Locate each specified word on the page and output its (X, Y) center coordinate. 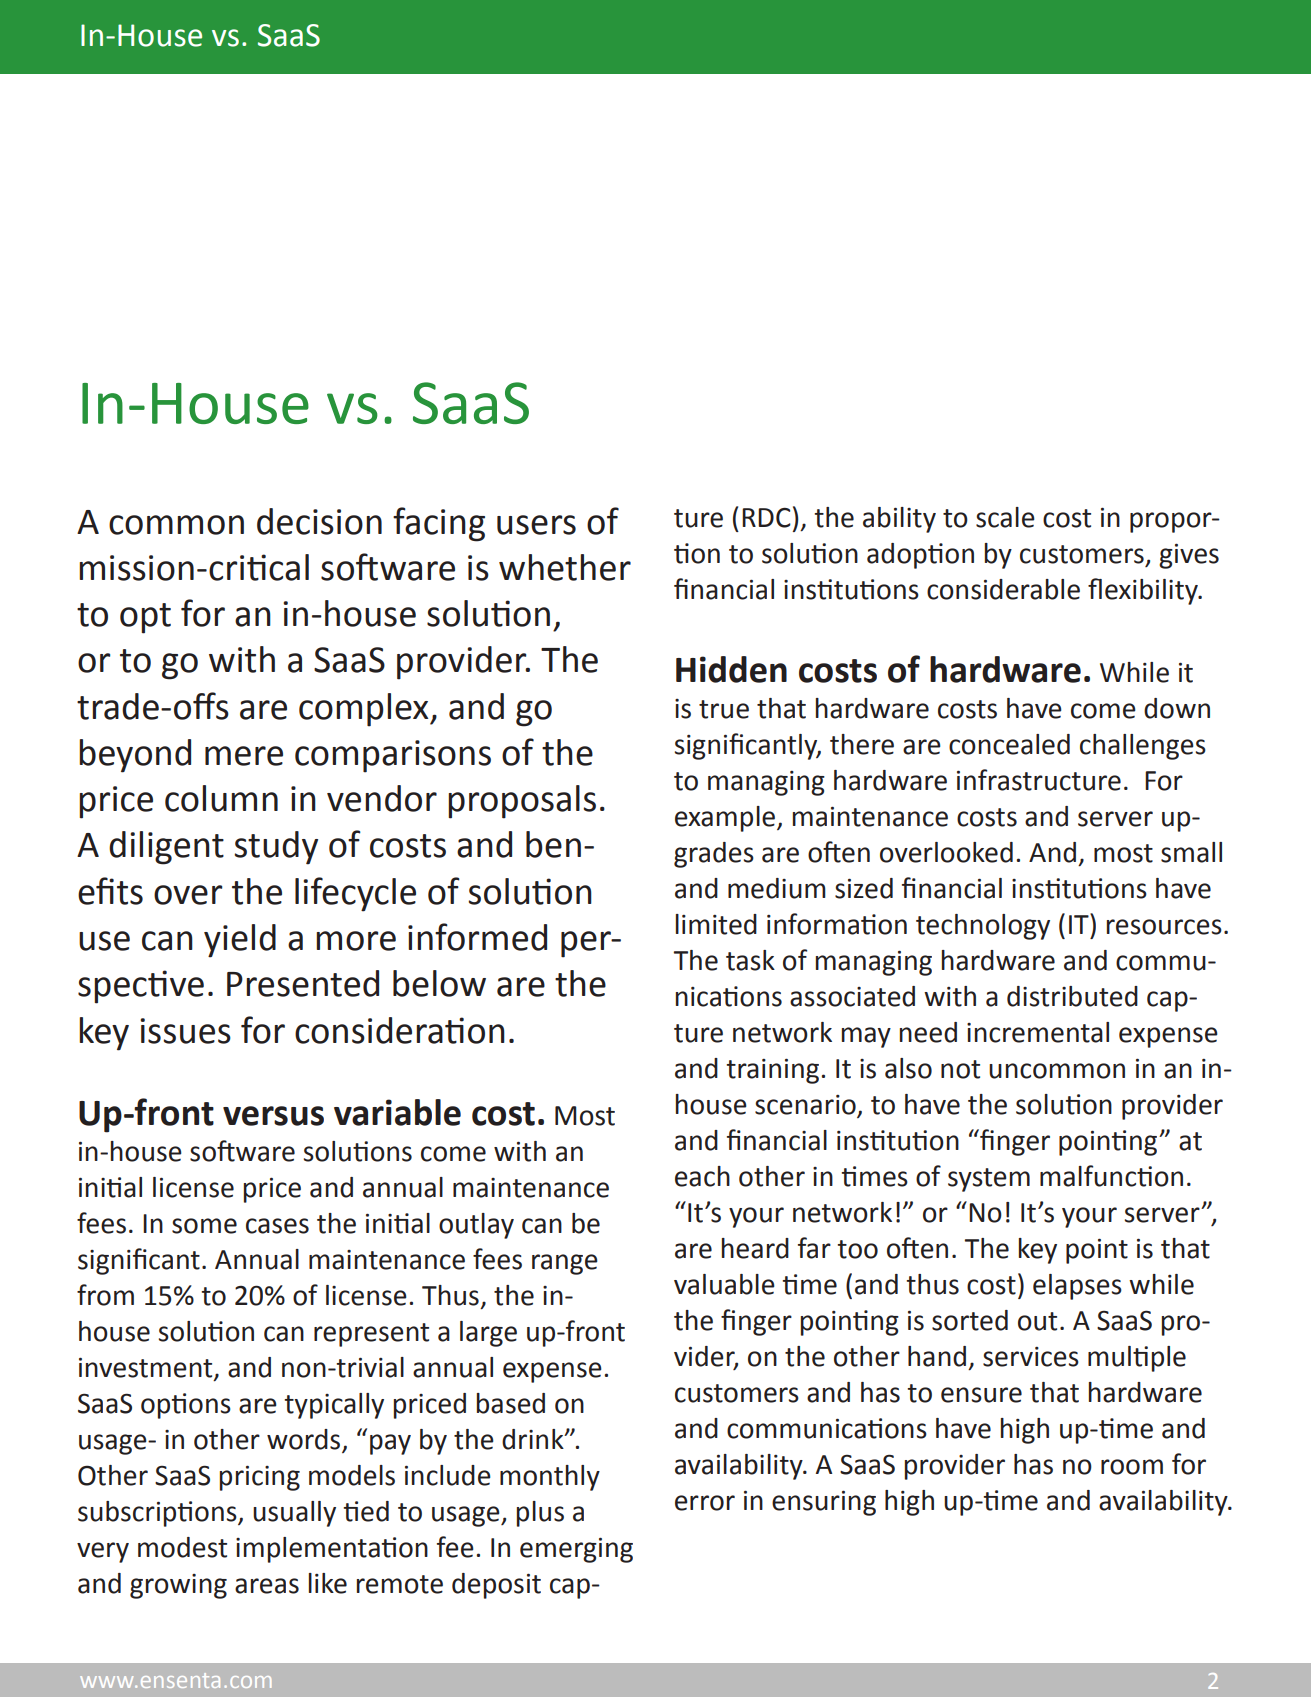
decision (319, 521)
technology (983, 927)
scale (1005, 517)
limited (716, 924)
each (702, 1176)
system (989, 1180)
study (276, 848)
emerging (576, 1550)
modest (182, 1547)
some (204, 1226)
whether (565, 567)
